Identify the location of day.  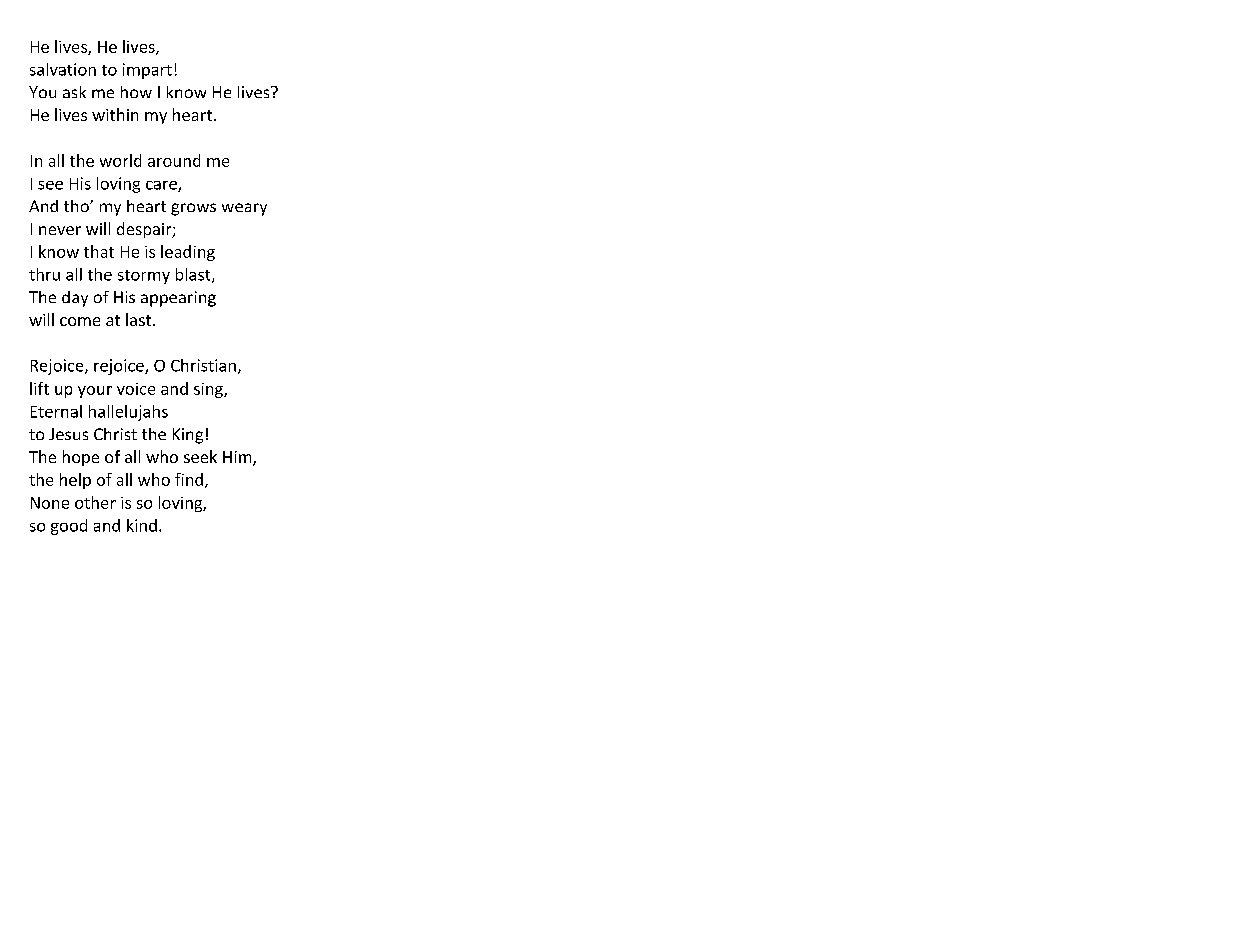
(75, 299).
